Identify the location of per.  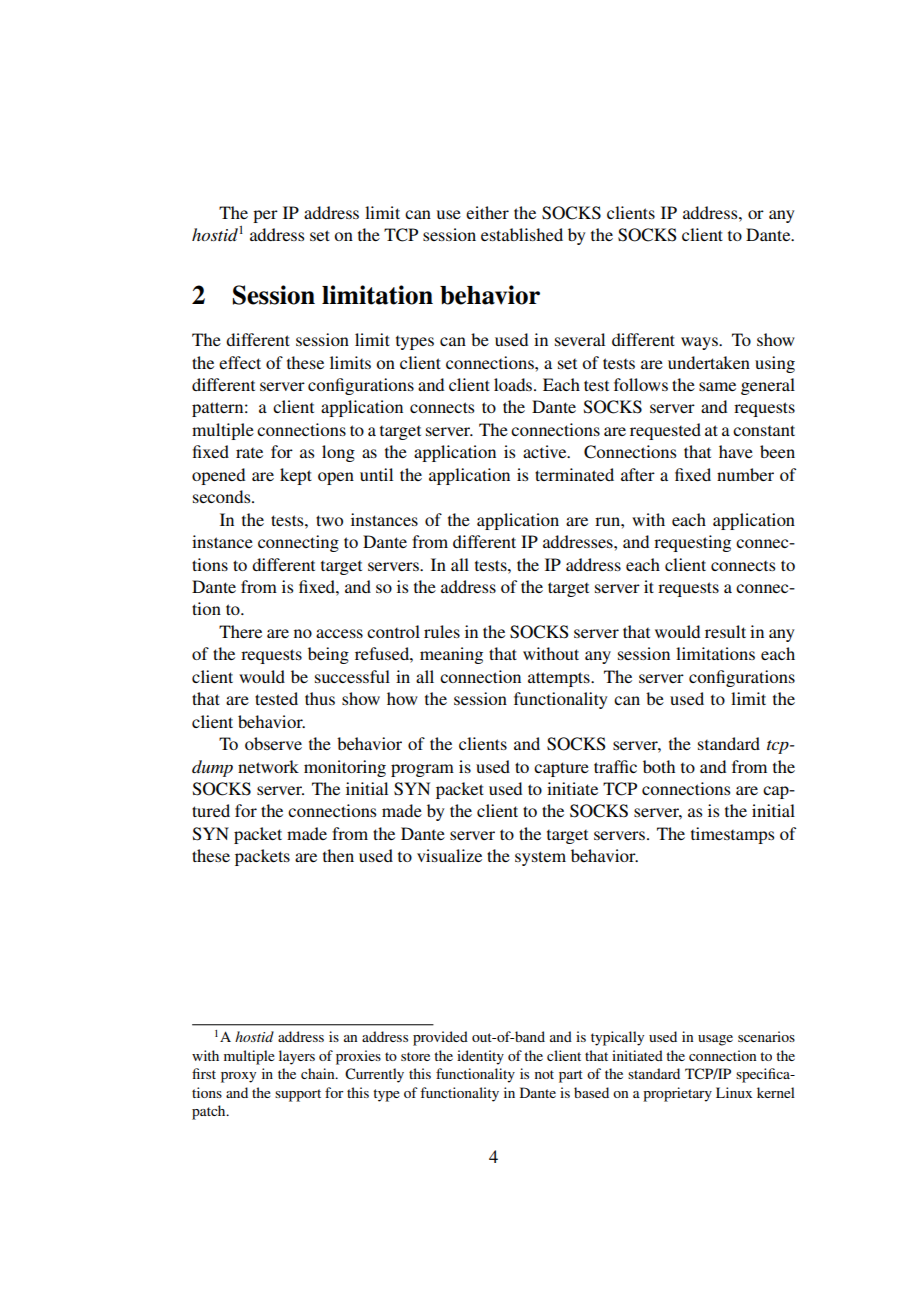
(265, 216).
